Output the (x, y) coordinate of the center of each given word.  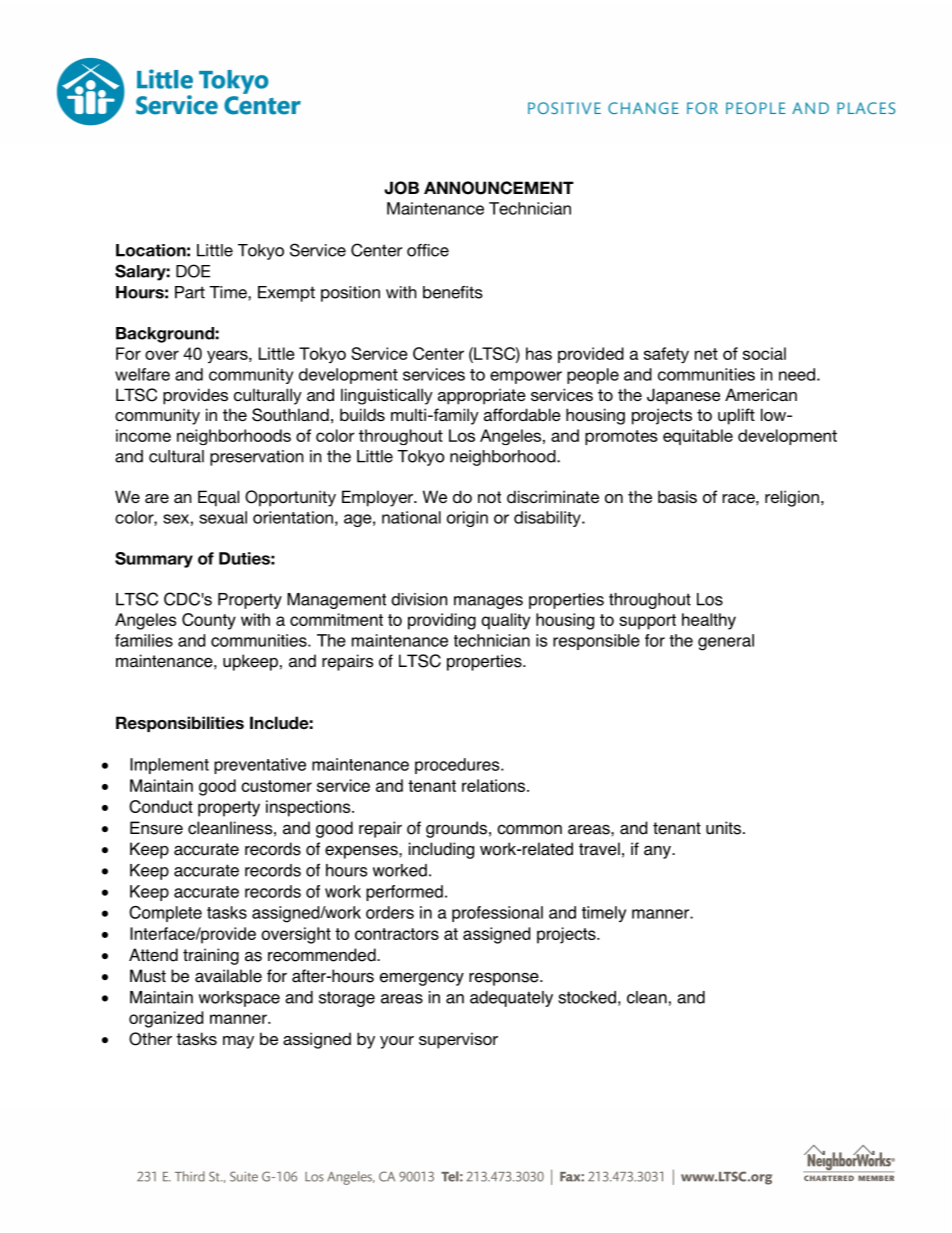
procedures (458, 766)
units (723, 828)
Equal (218, 498)
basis (677, 496)
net (706, 354)
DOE (193, 271)
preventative (260, 766)
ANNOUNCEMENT (499, 188)
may (238, 1042)
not (489, 497)
